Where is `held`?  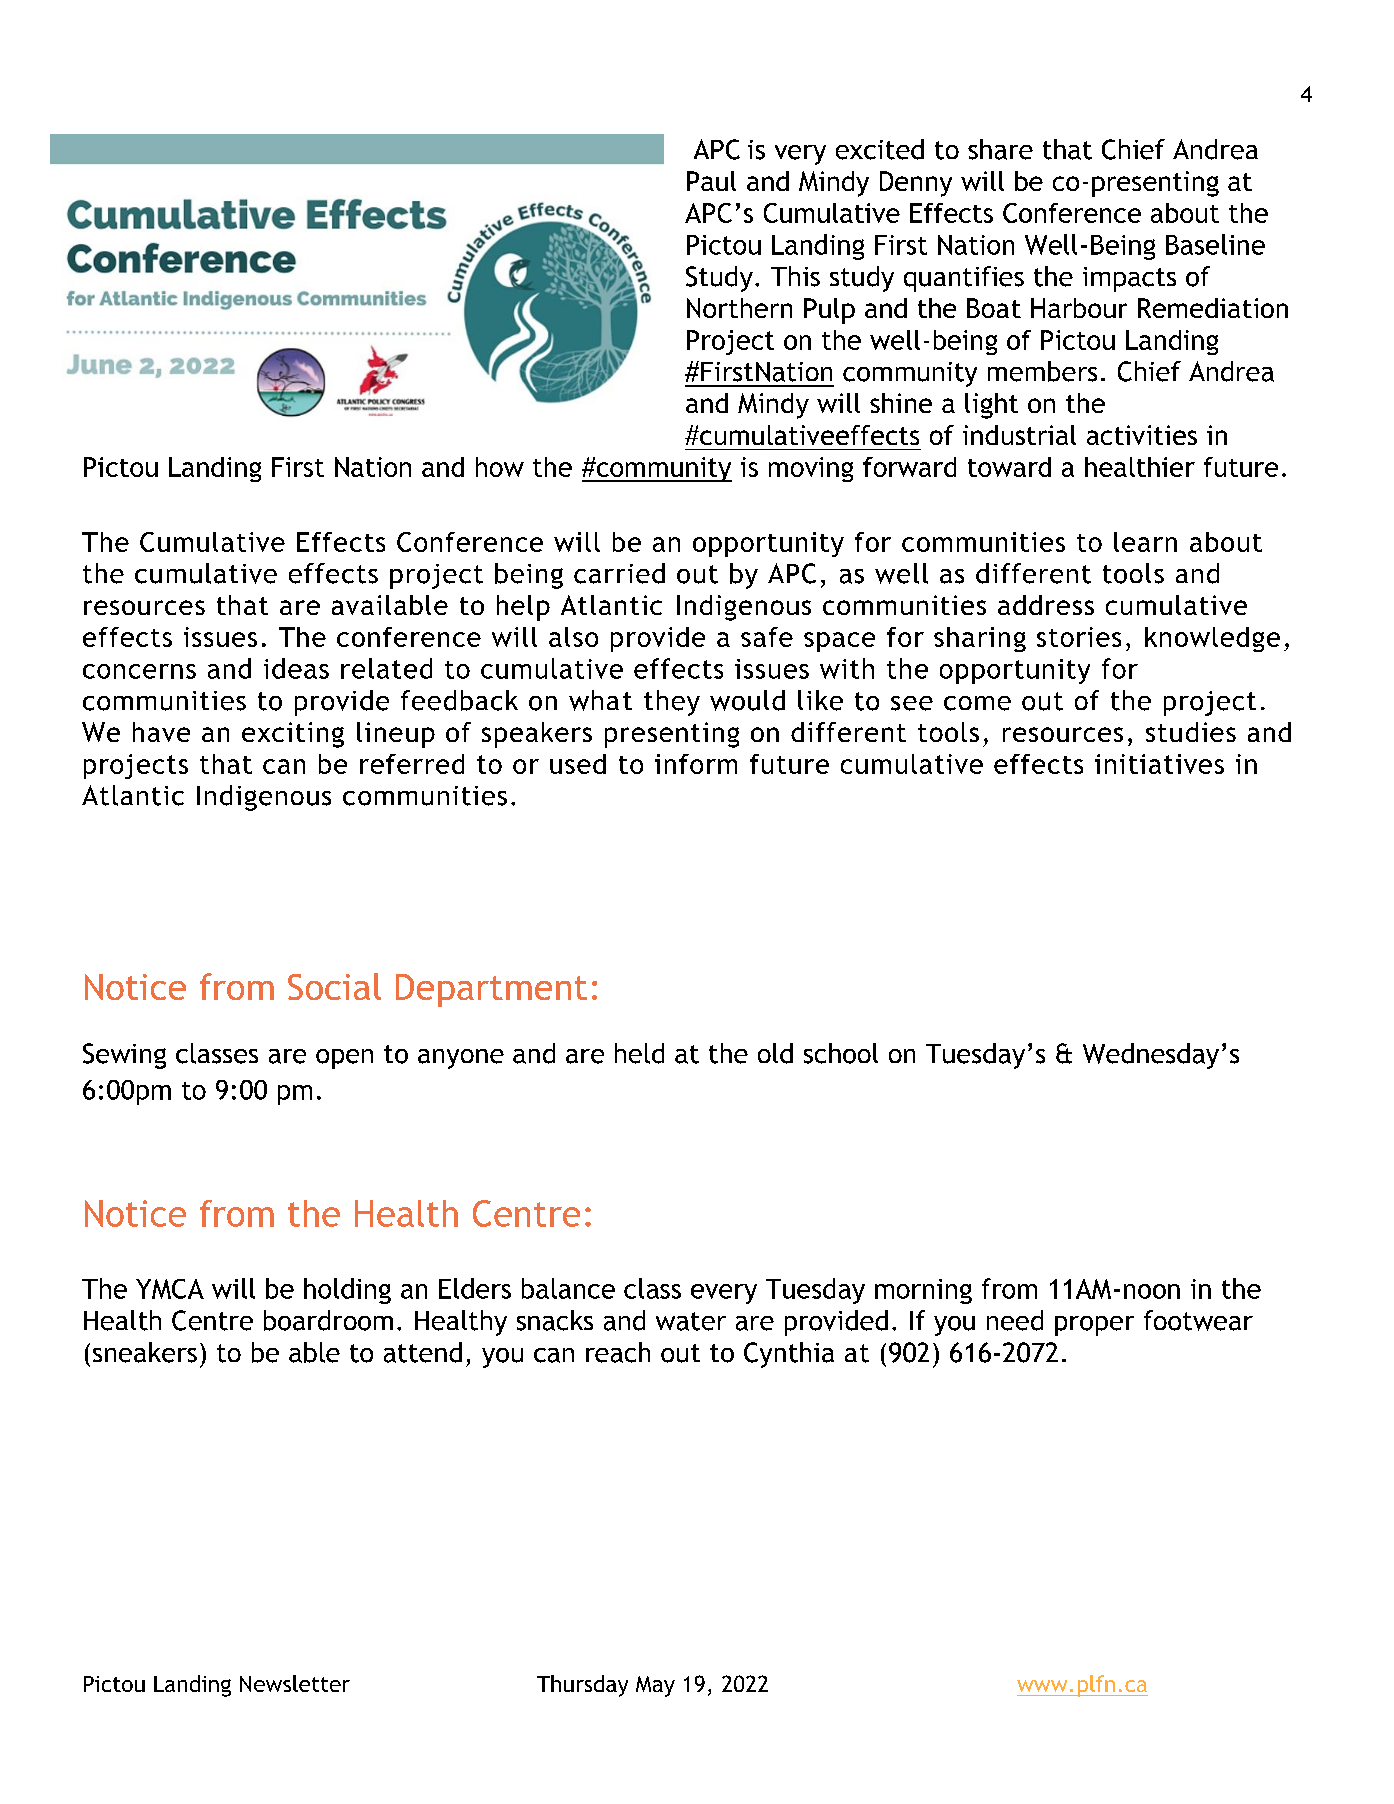
held is located at coordinates (639, 1053).
